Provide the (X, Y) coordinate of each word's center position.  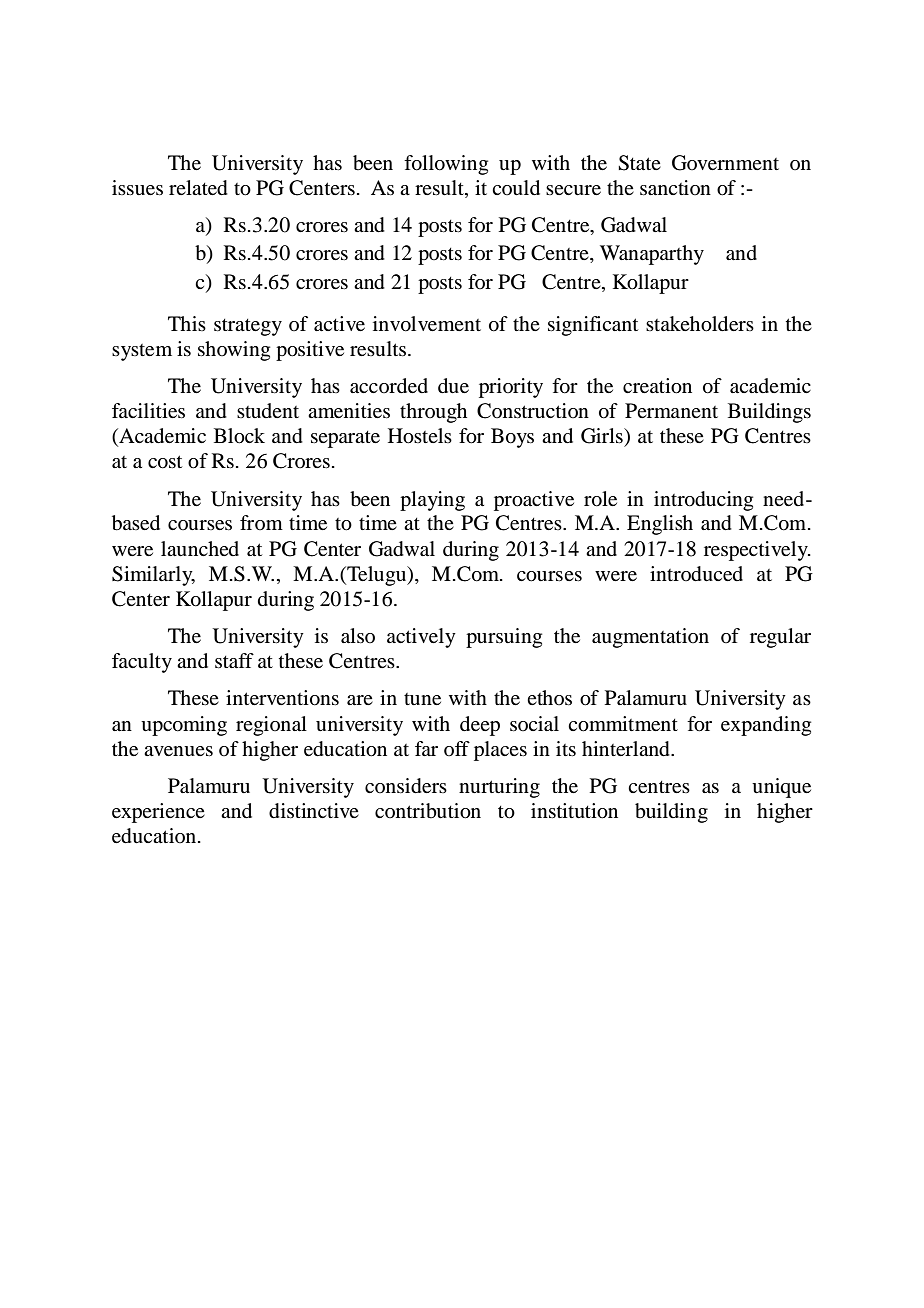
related (198, 188)
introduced (696, 574)
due (453, 386)
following (446, 165)
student (268, 410)
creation (657, 386)
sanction (675, 188)
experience (158, 813)
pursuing (504, 638)
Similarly (153, 576)
